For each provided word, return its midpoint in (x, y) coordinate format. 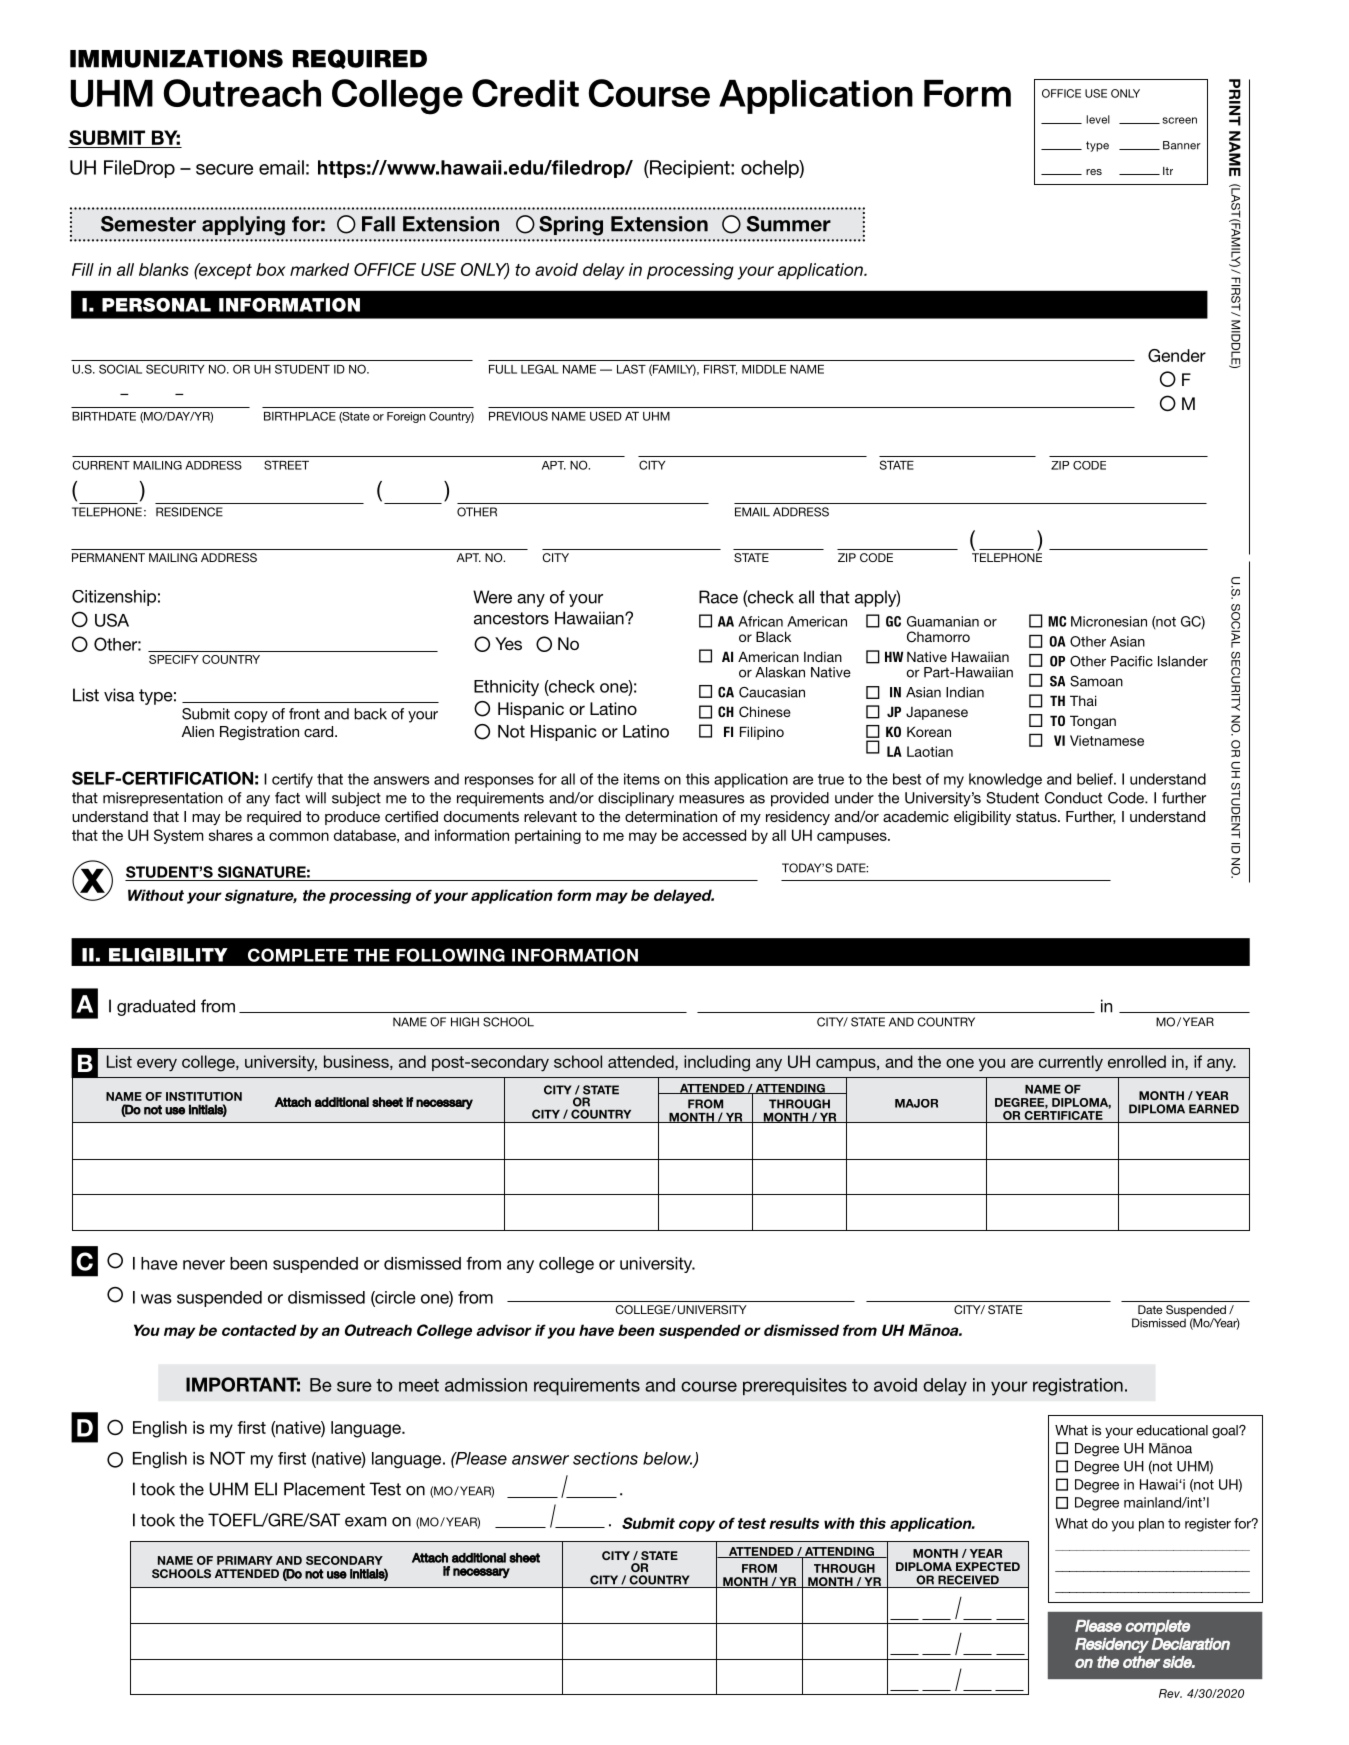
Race (718, 597)
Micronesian (1109, 621)
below (667, 1458)
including (717, 1063)
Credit (525, 93)
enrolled (1137, 1061)
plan (1151, 1525)
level (1098, 119)
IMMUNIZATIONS (176, 58)
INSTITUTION (204, 1096)
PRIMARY (245, 1560)
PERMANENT (108, 557)
